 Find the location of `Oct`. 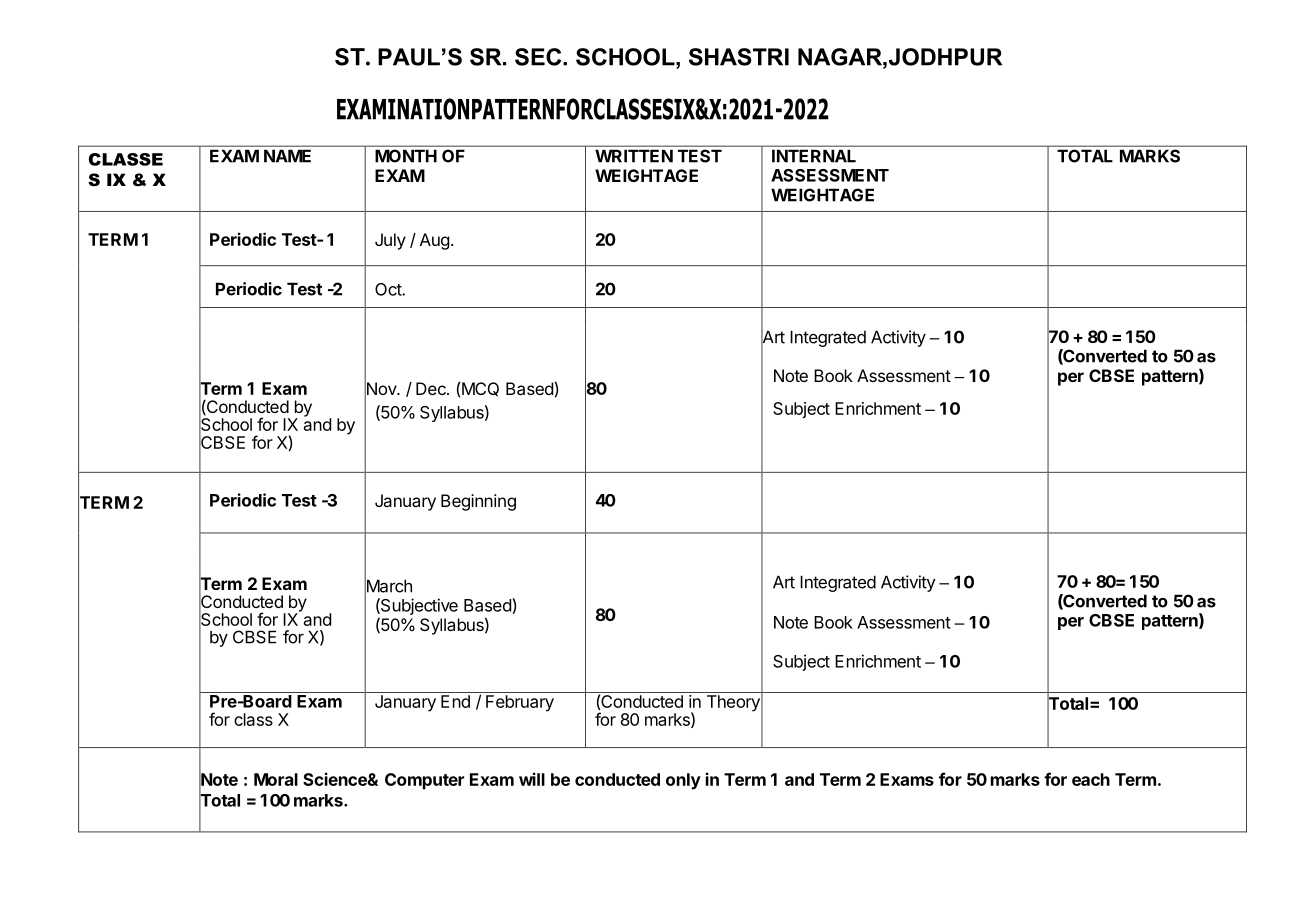

Oct is located at coordinates (389, 289).
